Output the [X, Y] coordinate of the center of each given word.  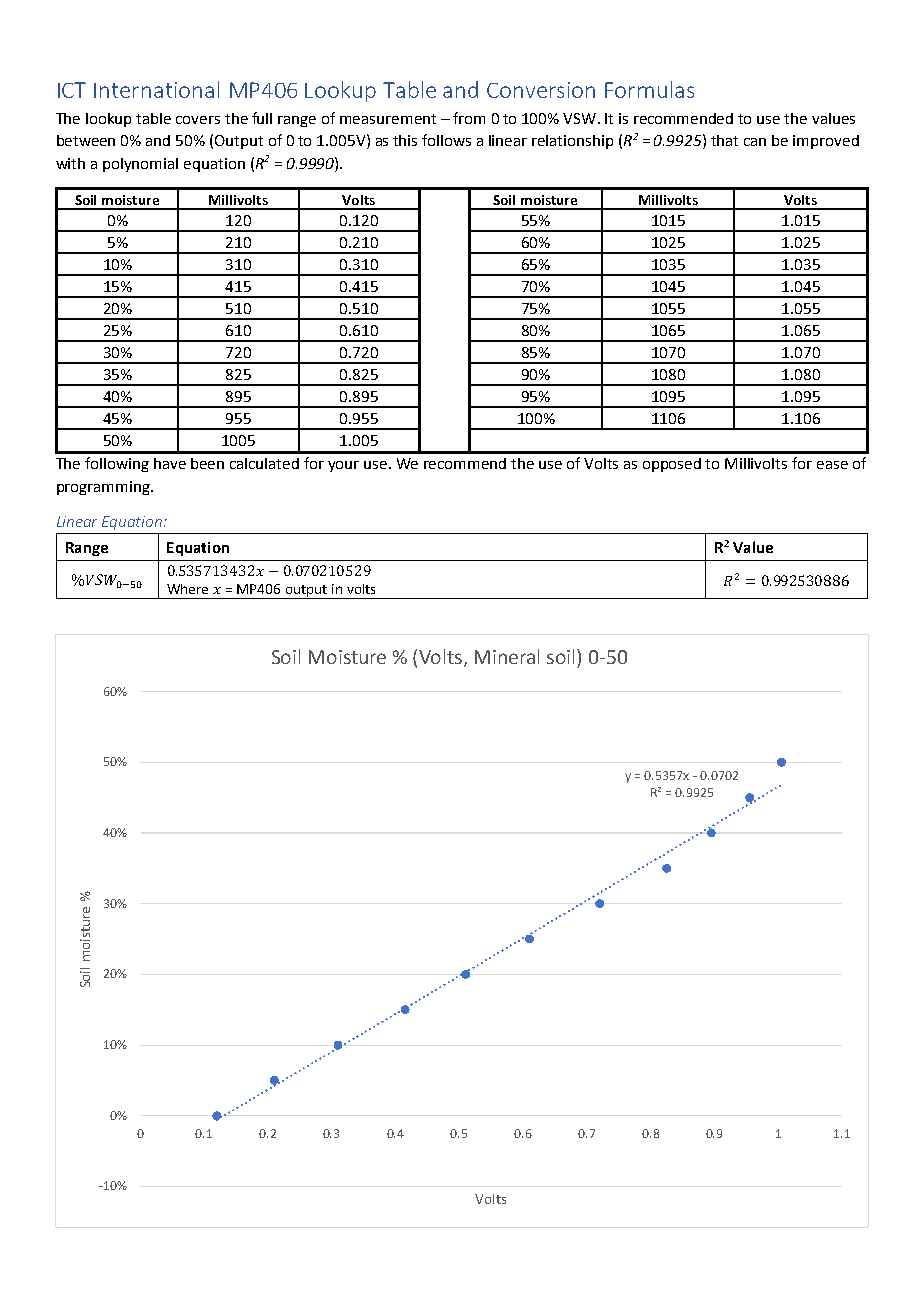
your [343, 466]
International [156, 89]
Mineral [507, 656]
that [724, 140]
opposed [672, 465]
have [170, 463]
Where [187, 589]
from [469, 118]
